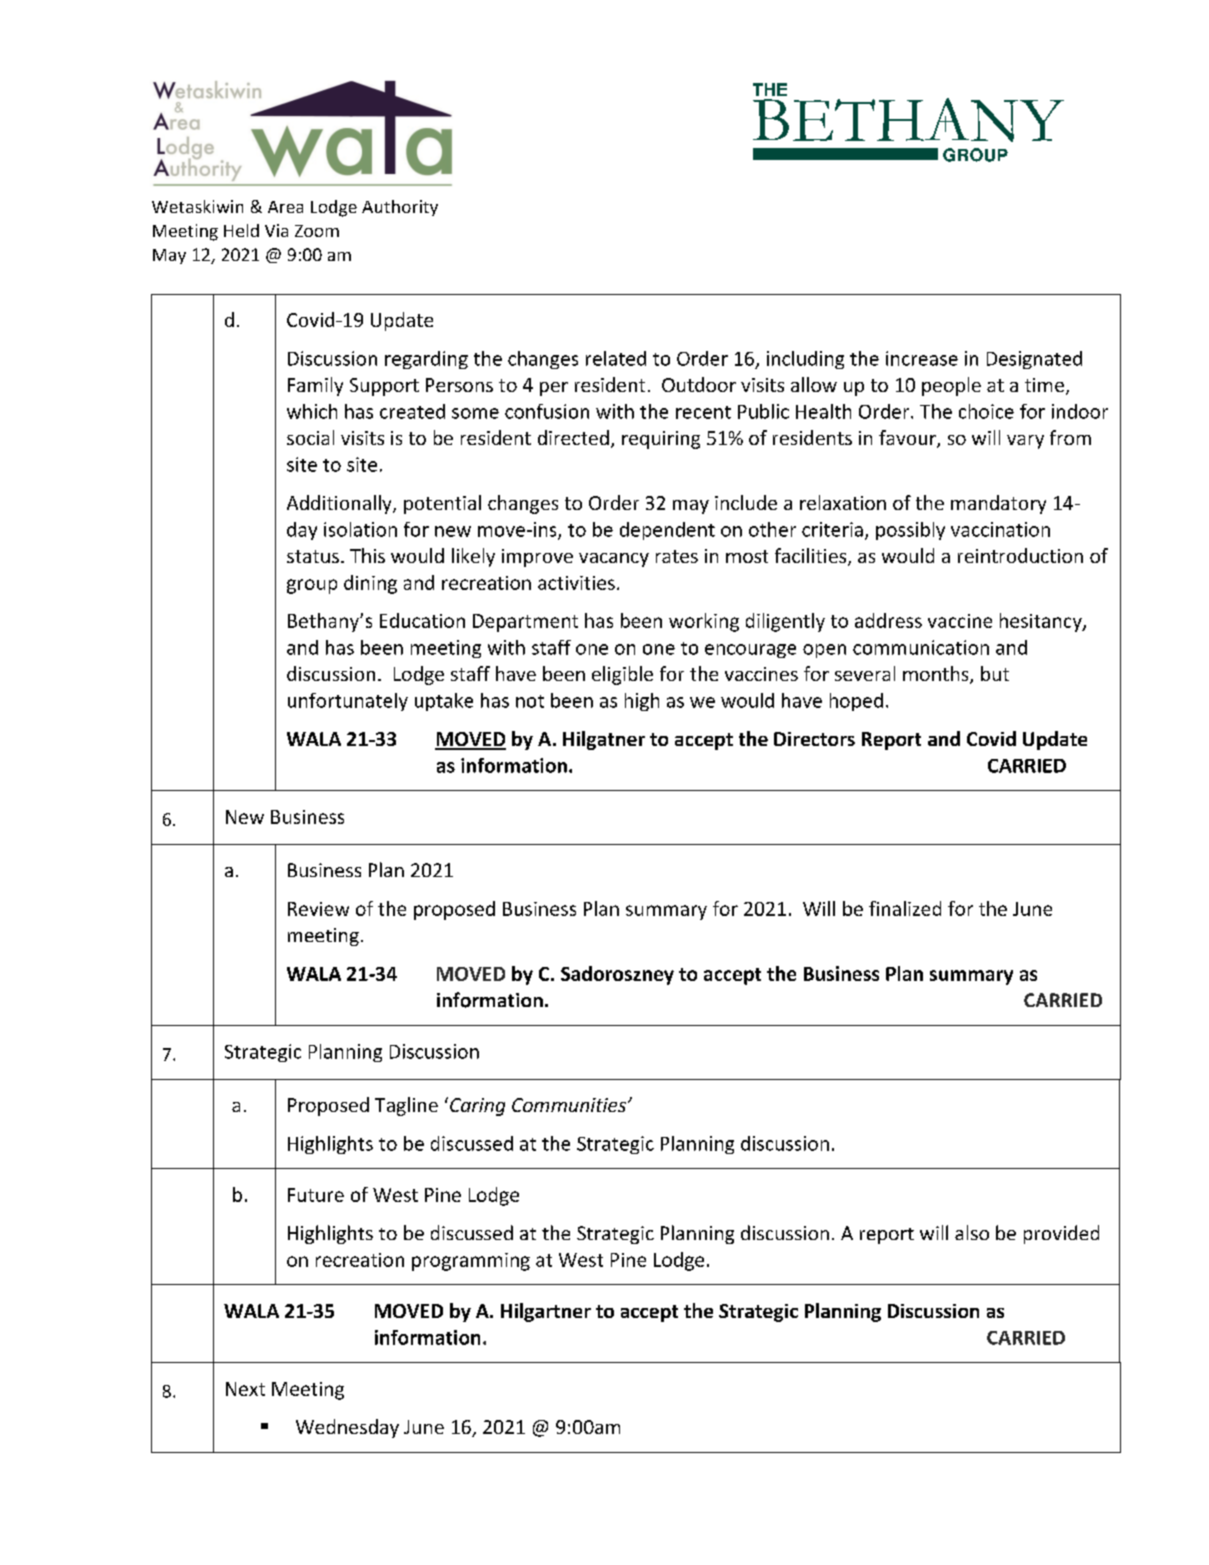 The height and width of the screenshot is (1565, 1209). I want to click on Communities, so click(569, 1105).
